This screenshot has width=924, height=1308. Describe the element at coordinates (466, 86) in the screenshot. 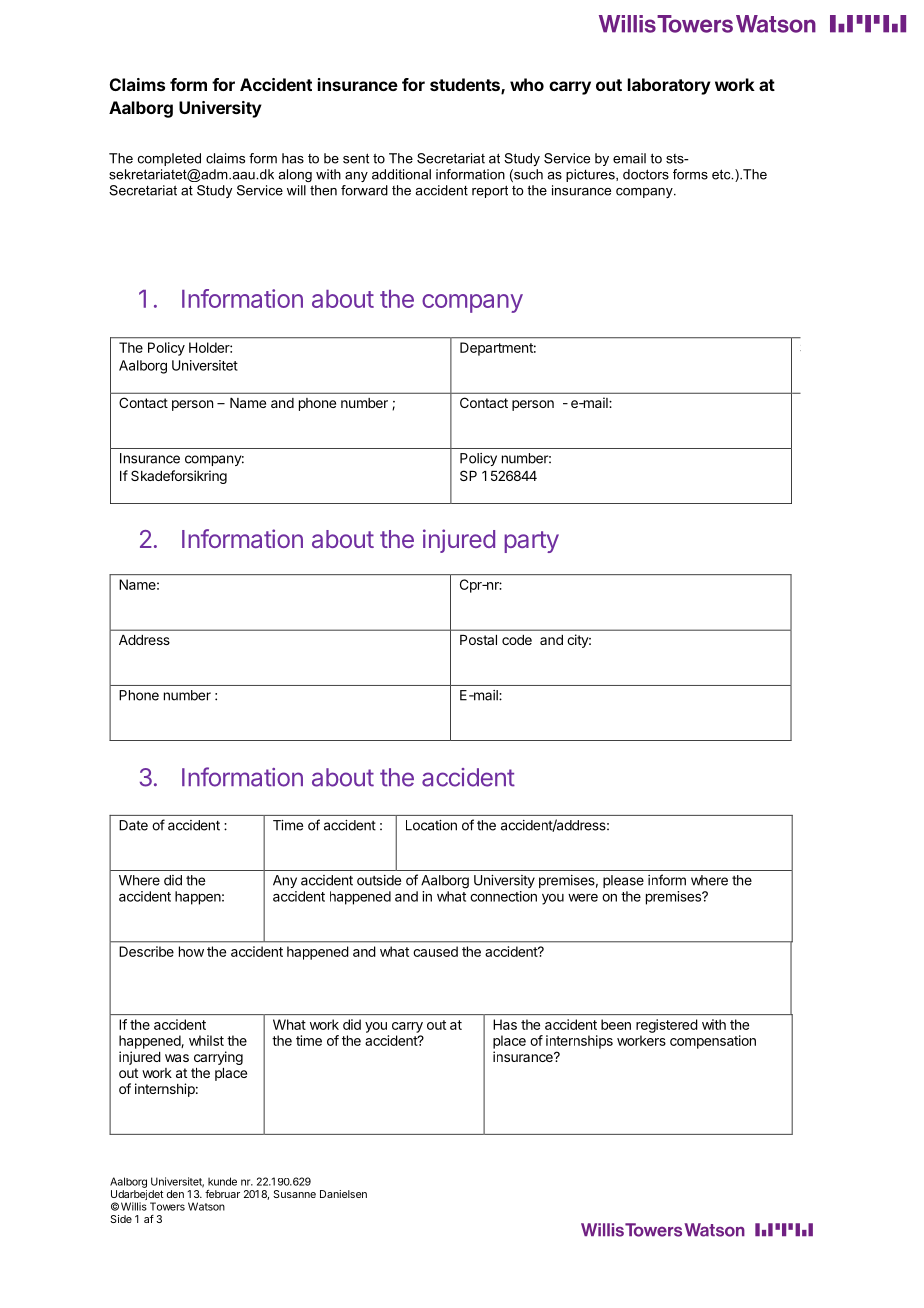

I see `students` at that location.
